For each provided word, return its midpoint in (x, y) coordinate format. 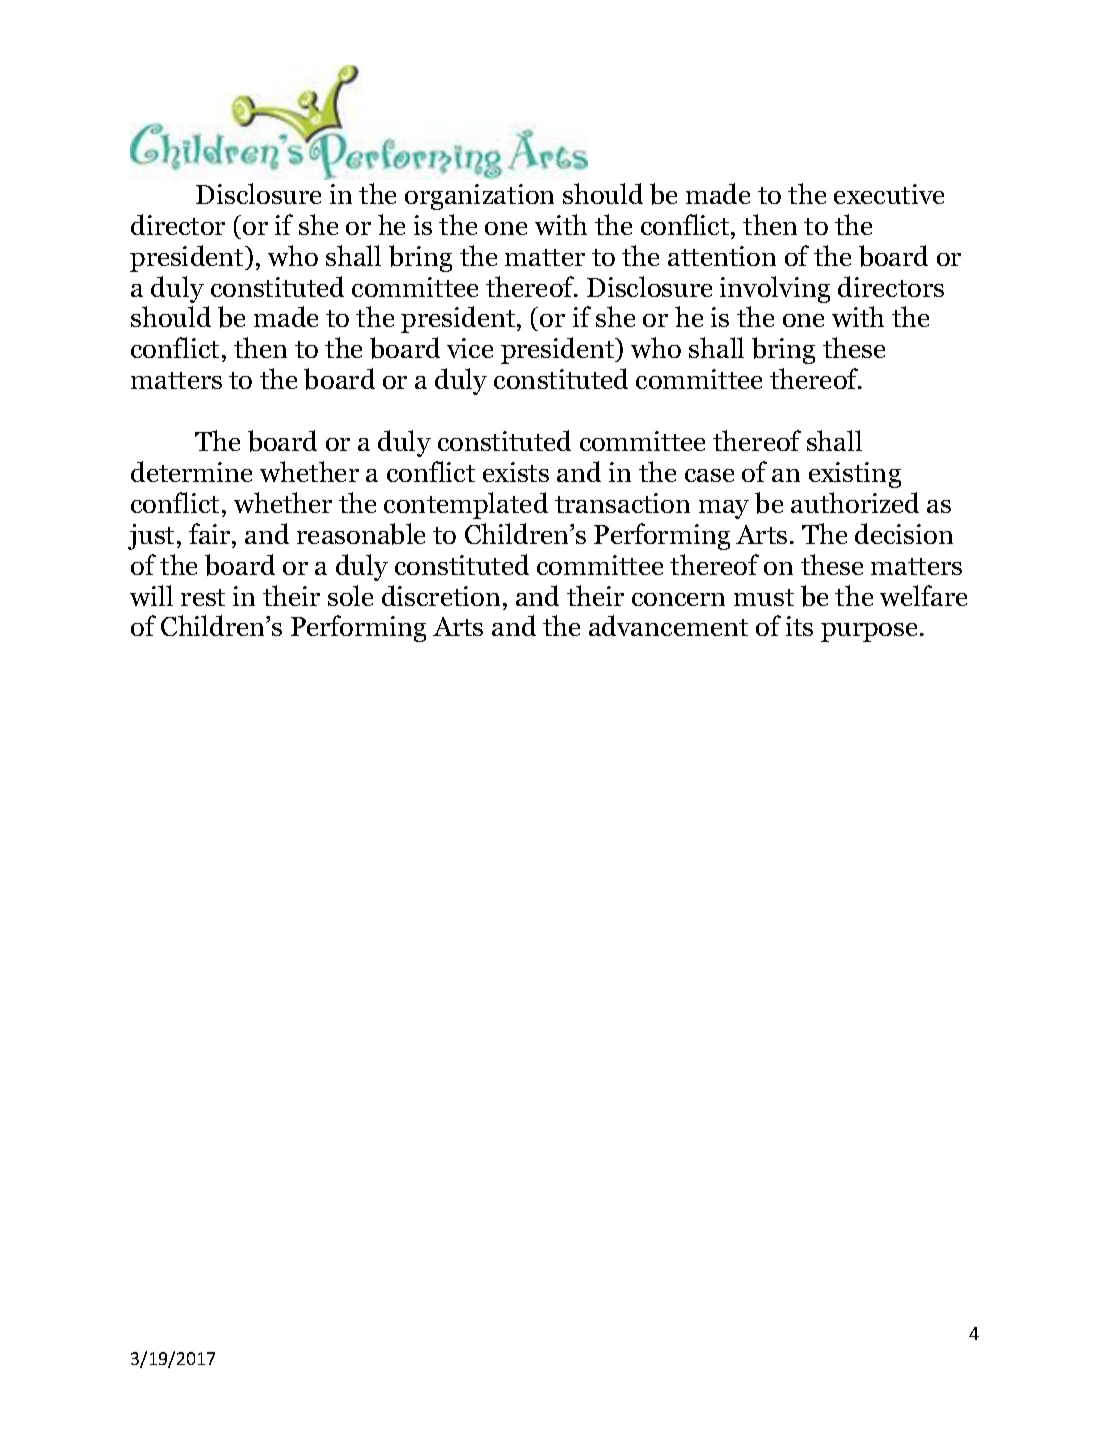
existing (855, 475)
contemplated (466, 505)
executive (889, 194)
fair (211, 533)
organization (479, 197)
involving (775, 289)
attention (722, 256)
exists (516, 472)
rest (203, 597)
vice (470, 348)
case (709, 475)
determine (191, 471)
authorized (855, 502)
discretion (441, 595)
